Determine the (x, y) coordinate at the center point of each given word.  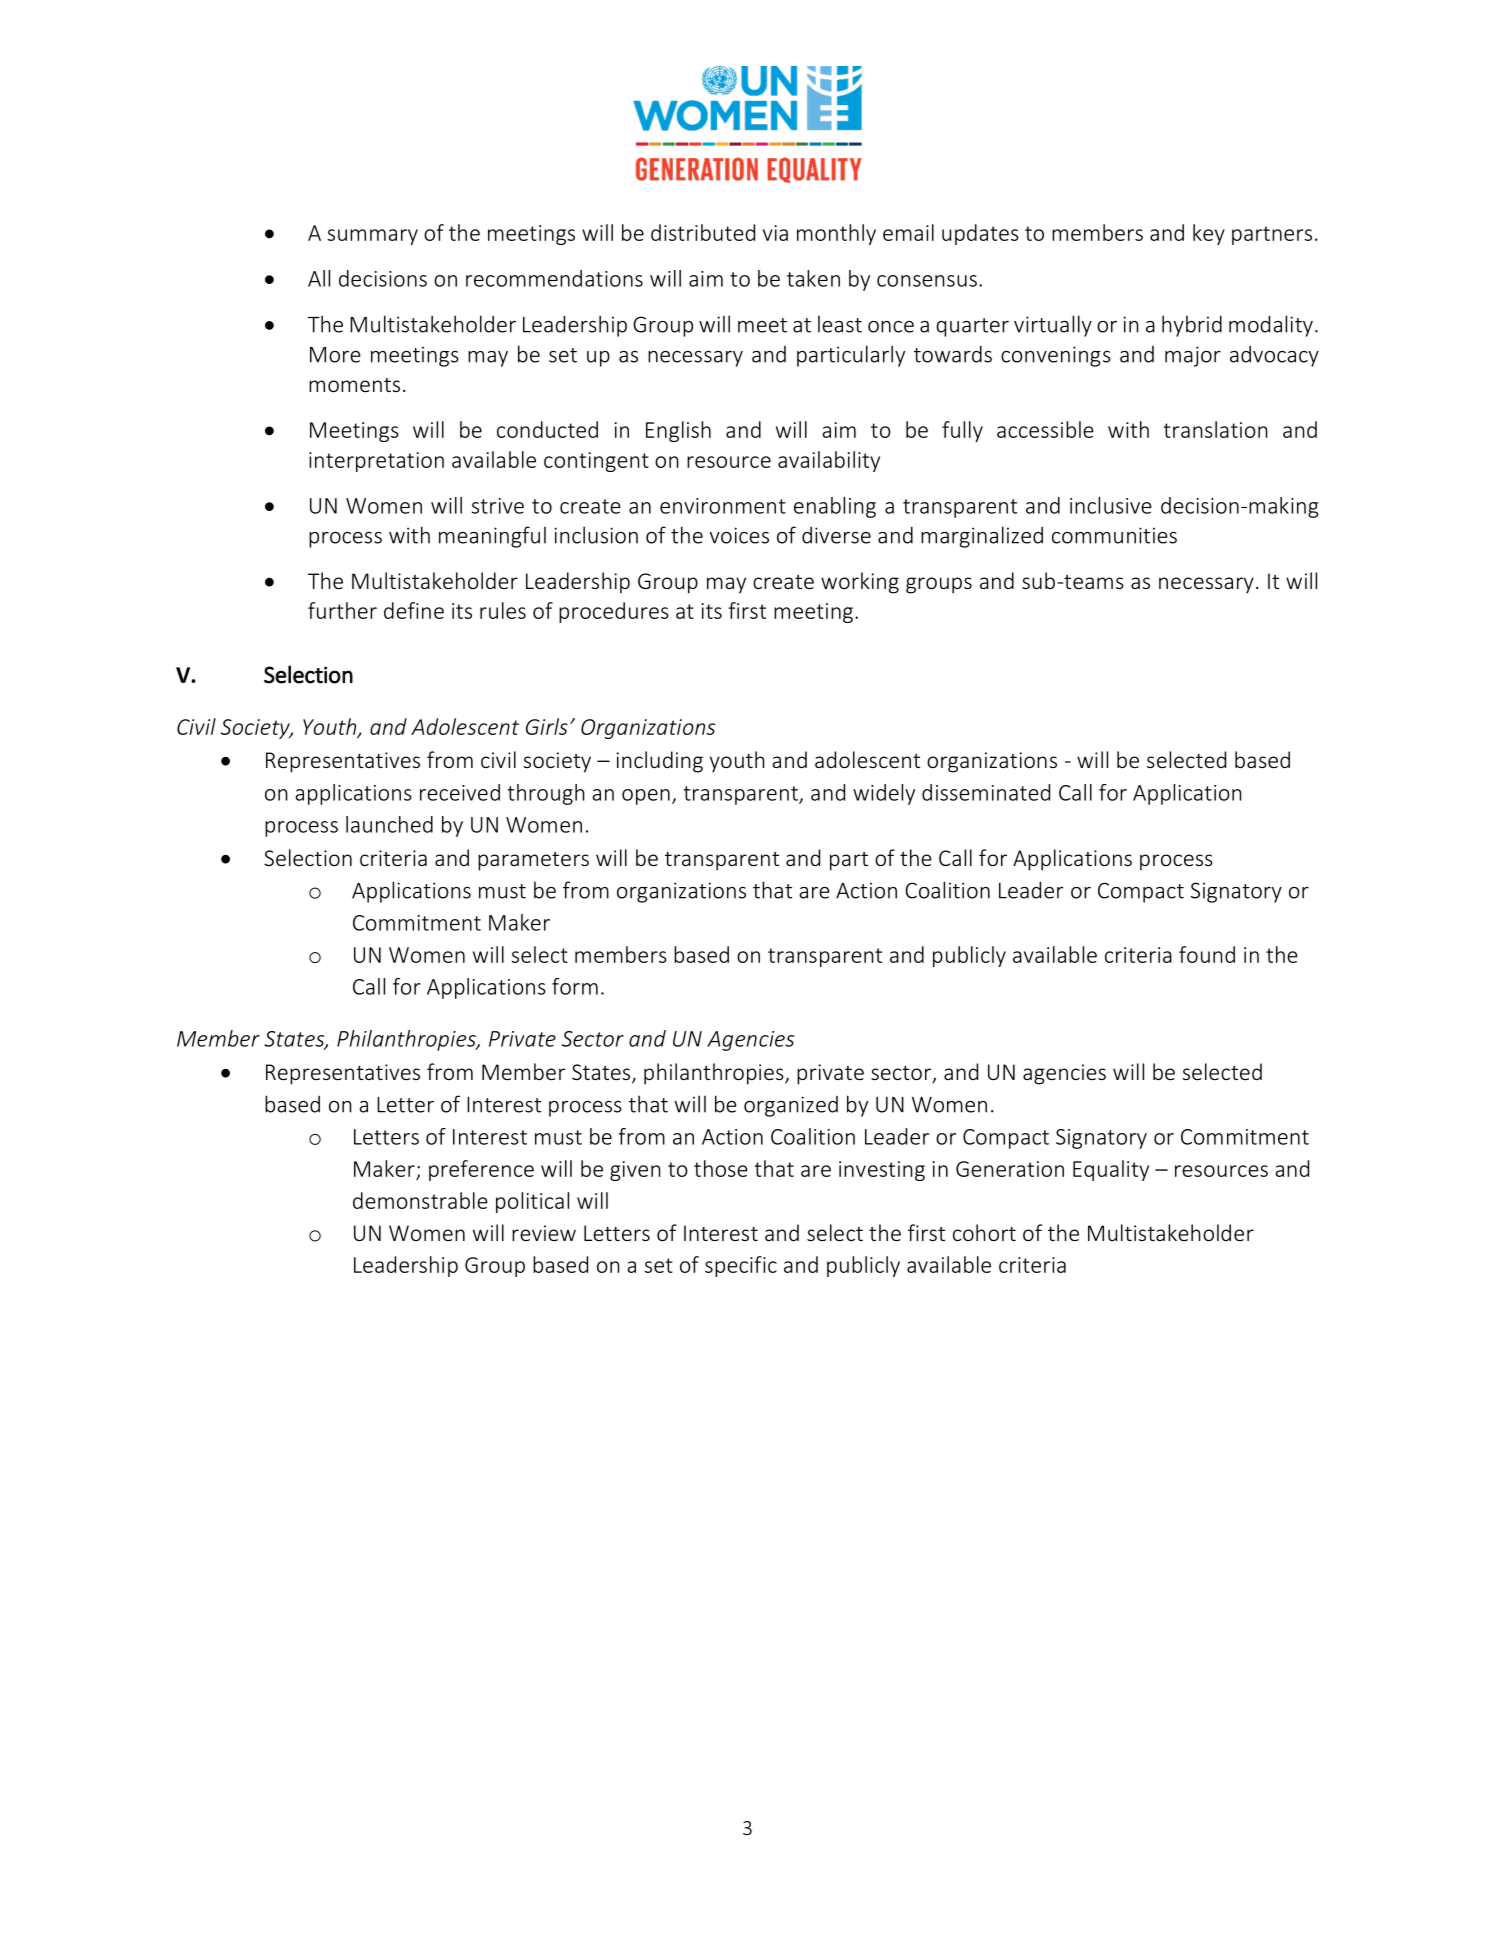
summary (372, 237)
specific (741, 1266)
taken (813, 278)
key (1209, 234)
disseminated (986, 792)
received (460, 792)
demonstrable (420, 1200)
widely (884, 794)
